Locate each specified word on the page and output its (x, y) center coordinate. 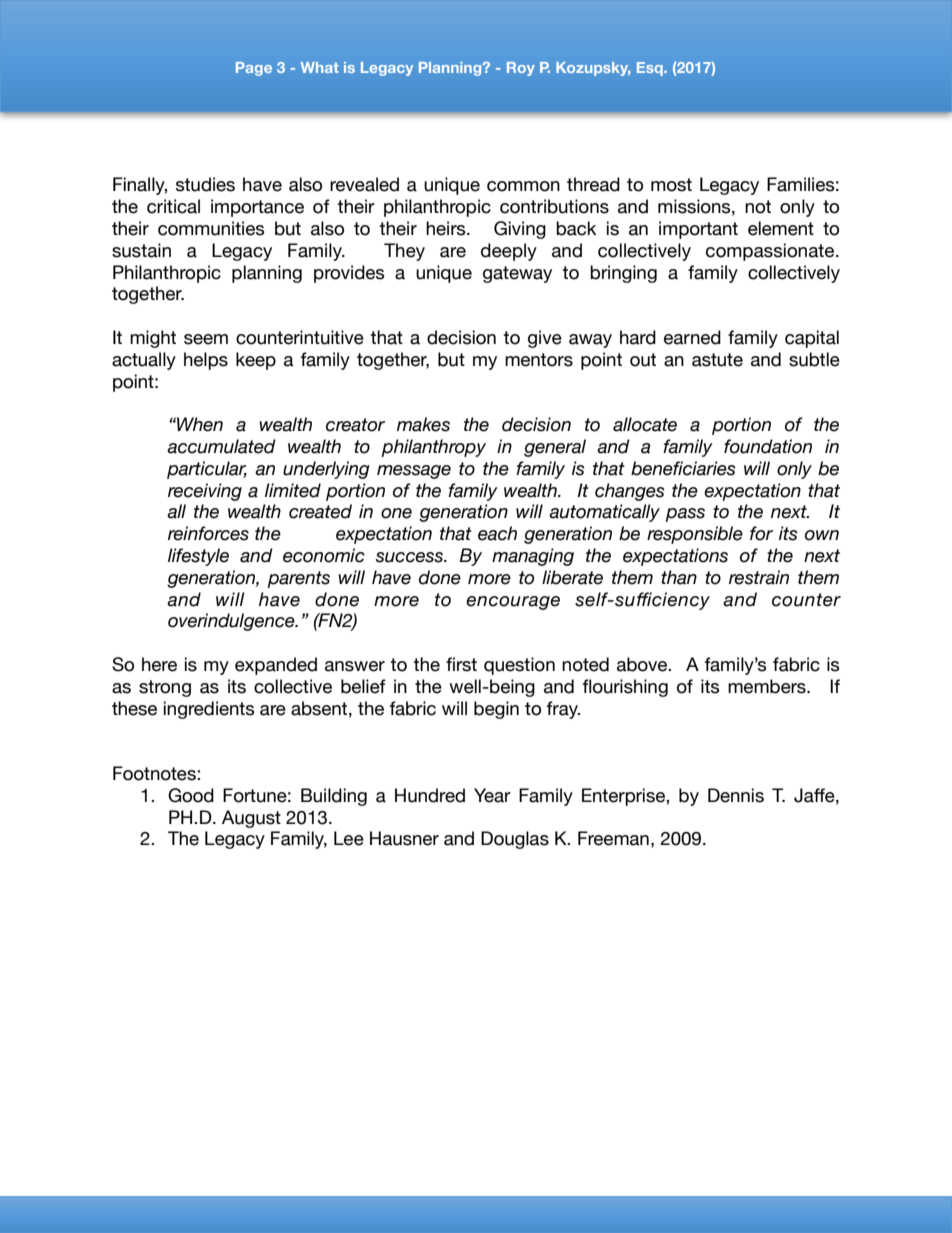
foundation (768, 446)
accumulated (221, 446)
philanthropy (433, 448)
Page (254, 69)
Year (492, 795)
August (251, 819)
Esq (651, 69)
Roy (521, 69)
